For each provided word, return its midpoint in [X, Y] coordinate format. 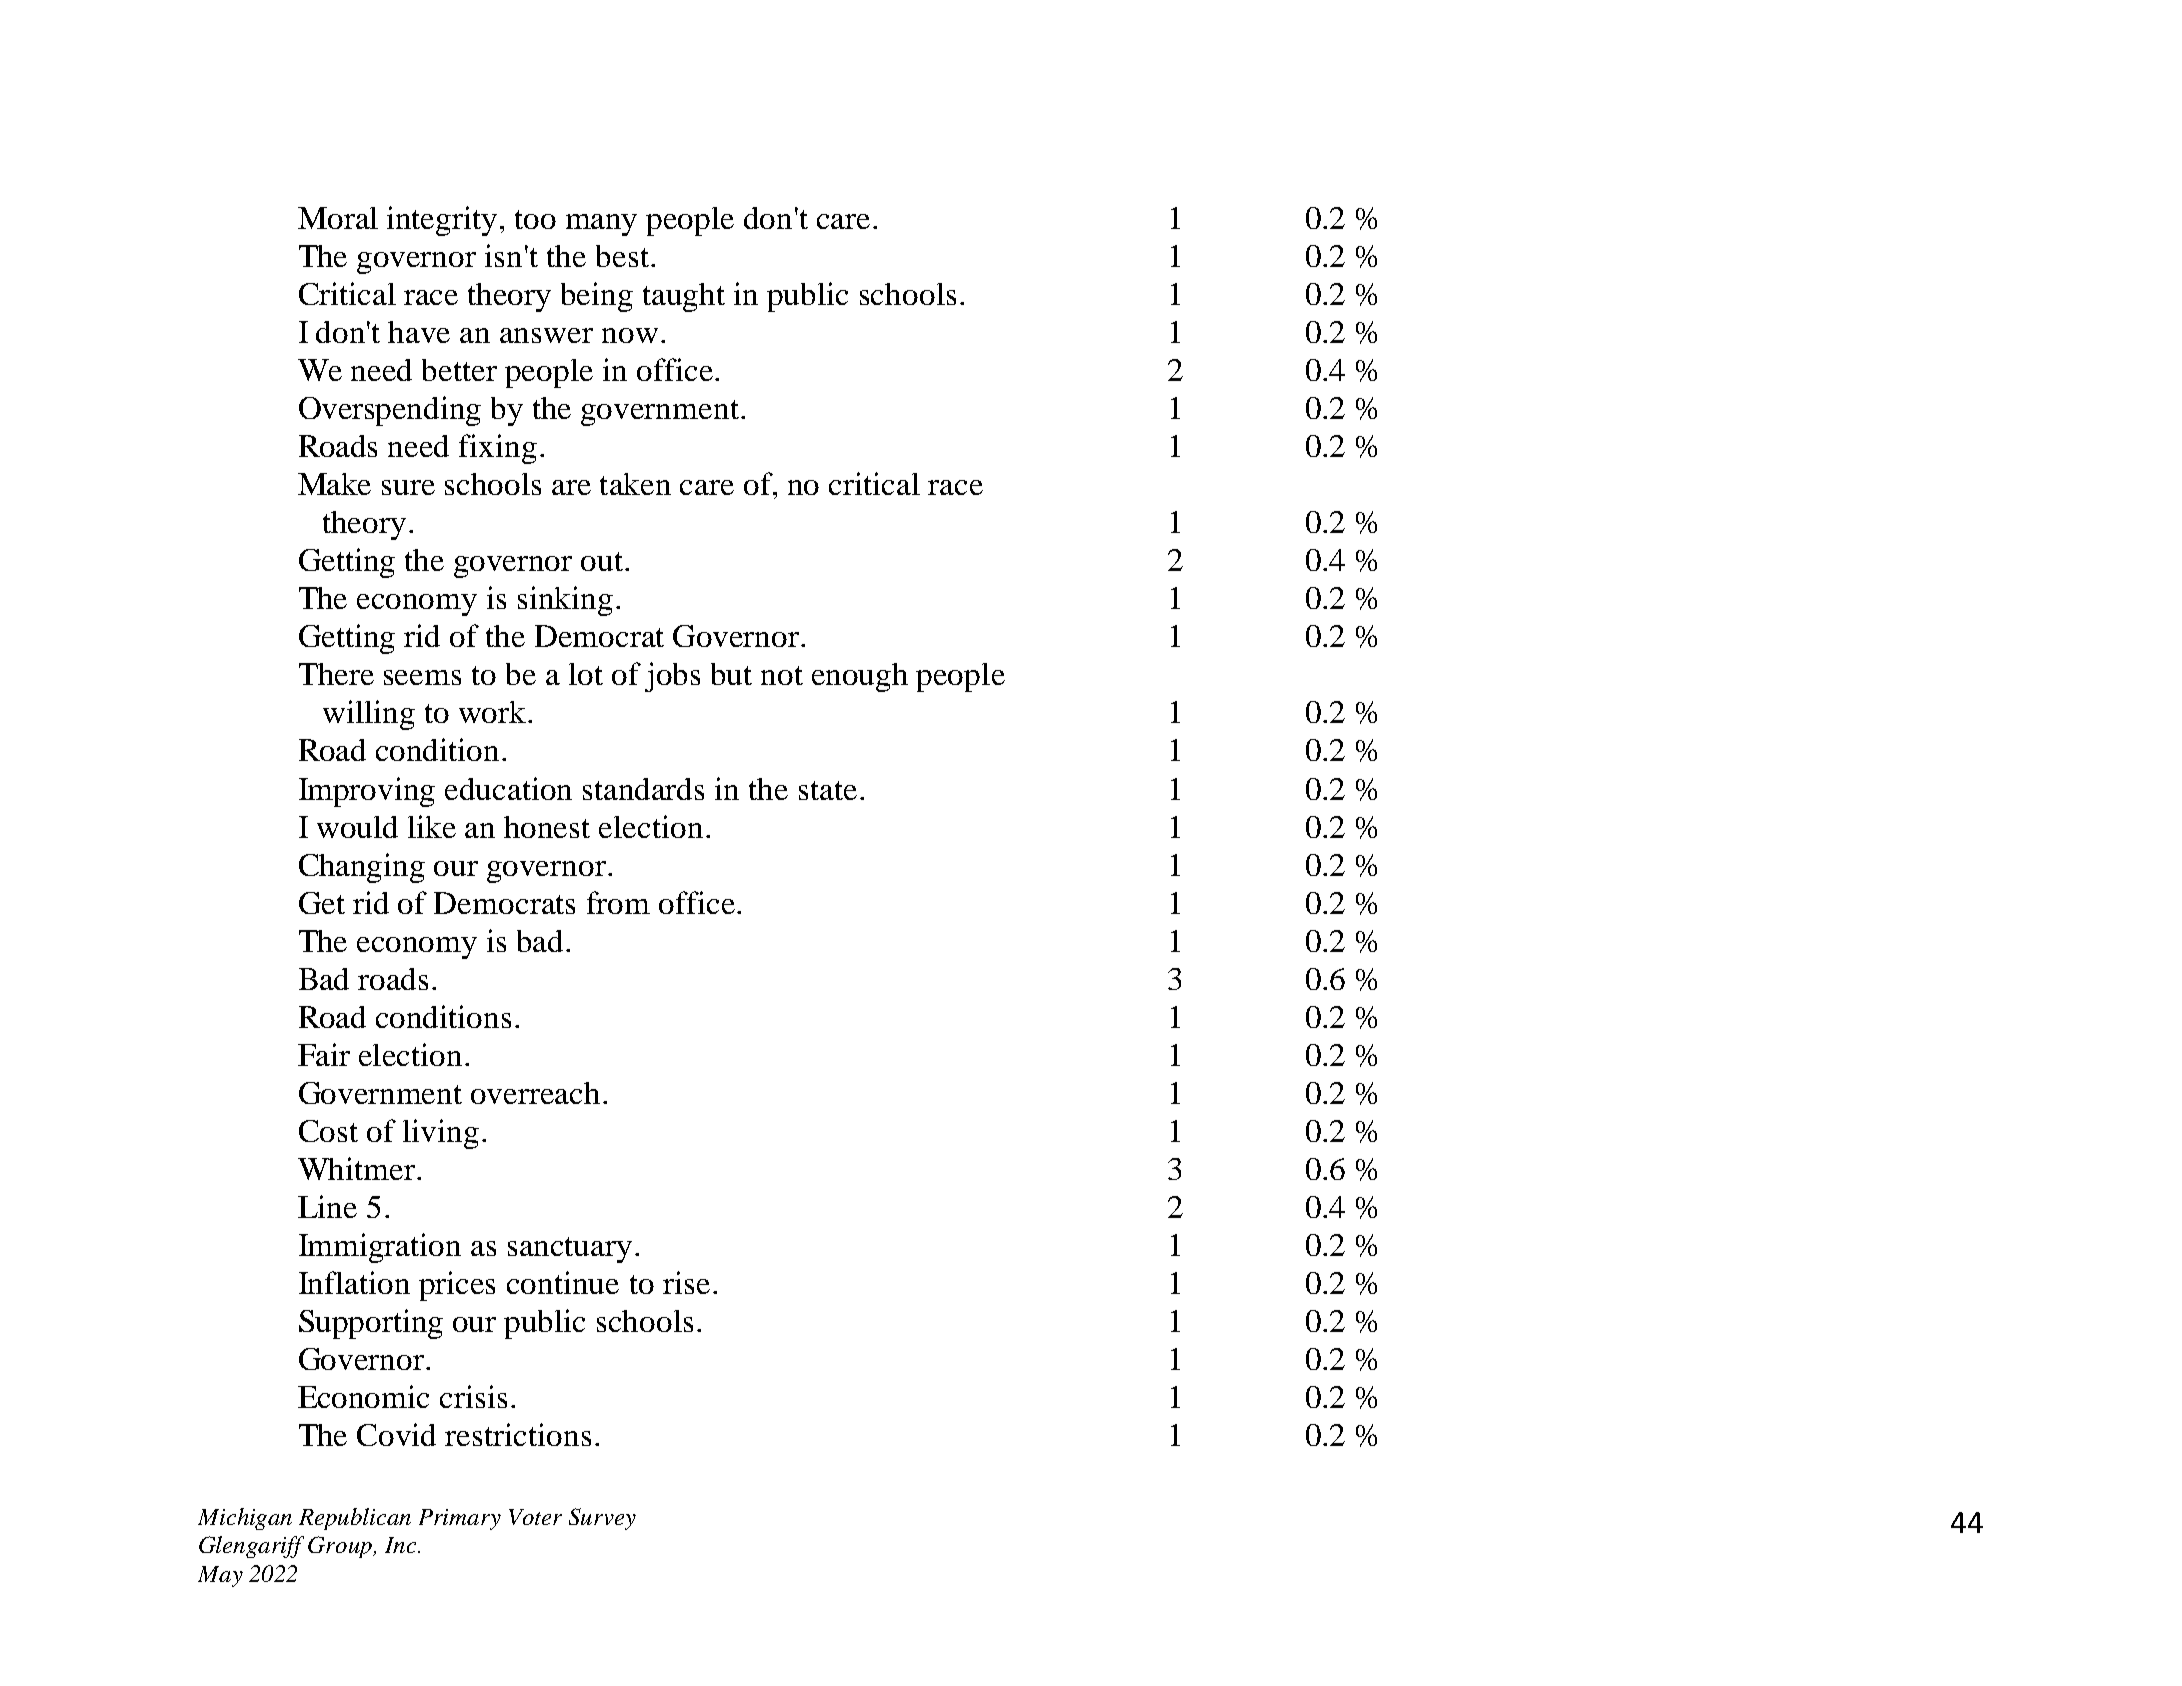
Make [334, 484]
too [535, 219]
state [828, 790]
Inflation [354, 1282]
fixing [498, 449]
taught [684, 297]
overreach [535, 1093]
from [618, 902]
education [508, 788]
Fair [324, 1054]
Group [341, 1547]
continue [563, 1282]
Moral [338, 218]
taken [635, 484]
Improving [367, 792]
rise [686, 1282]
